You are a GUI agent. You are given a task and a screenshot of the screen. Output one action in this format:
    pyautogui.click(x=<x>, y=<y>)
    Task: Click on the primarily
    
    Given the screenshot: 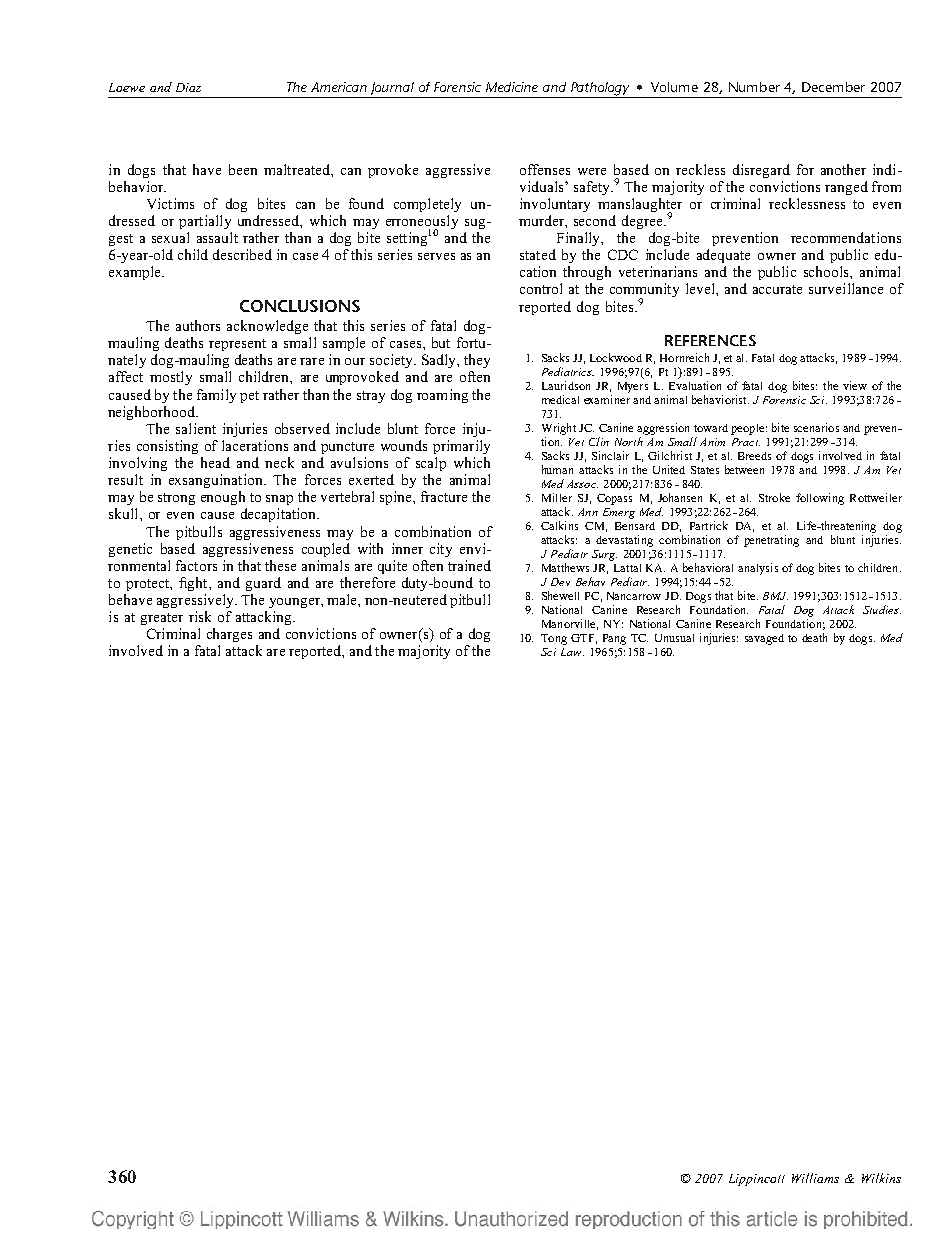 What is the action you would take?
    pyautogui.click(x=461, y=447)
